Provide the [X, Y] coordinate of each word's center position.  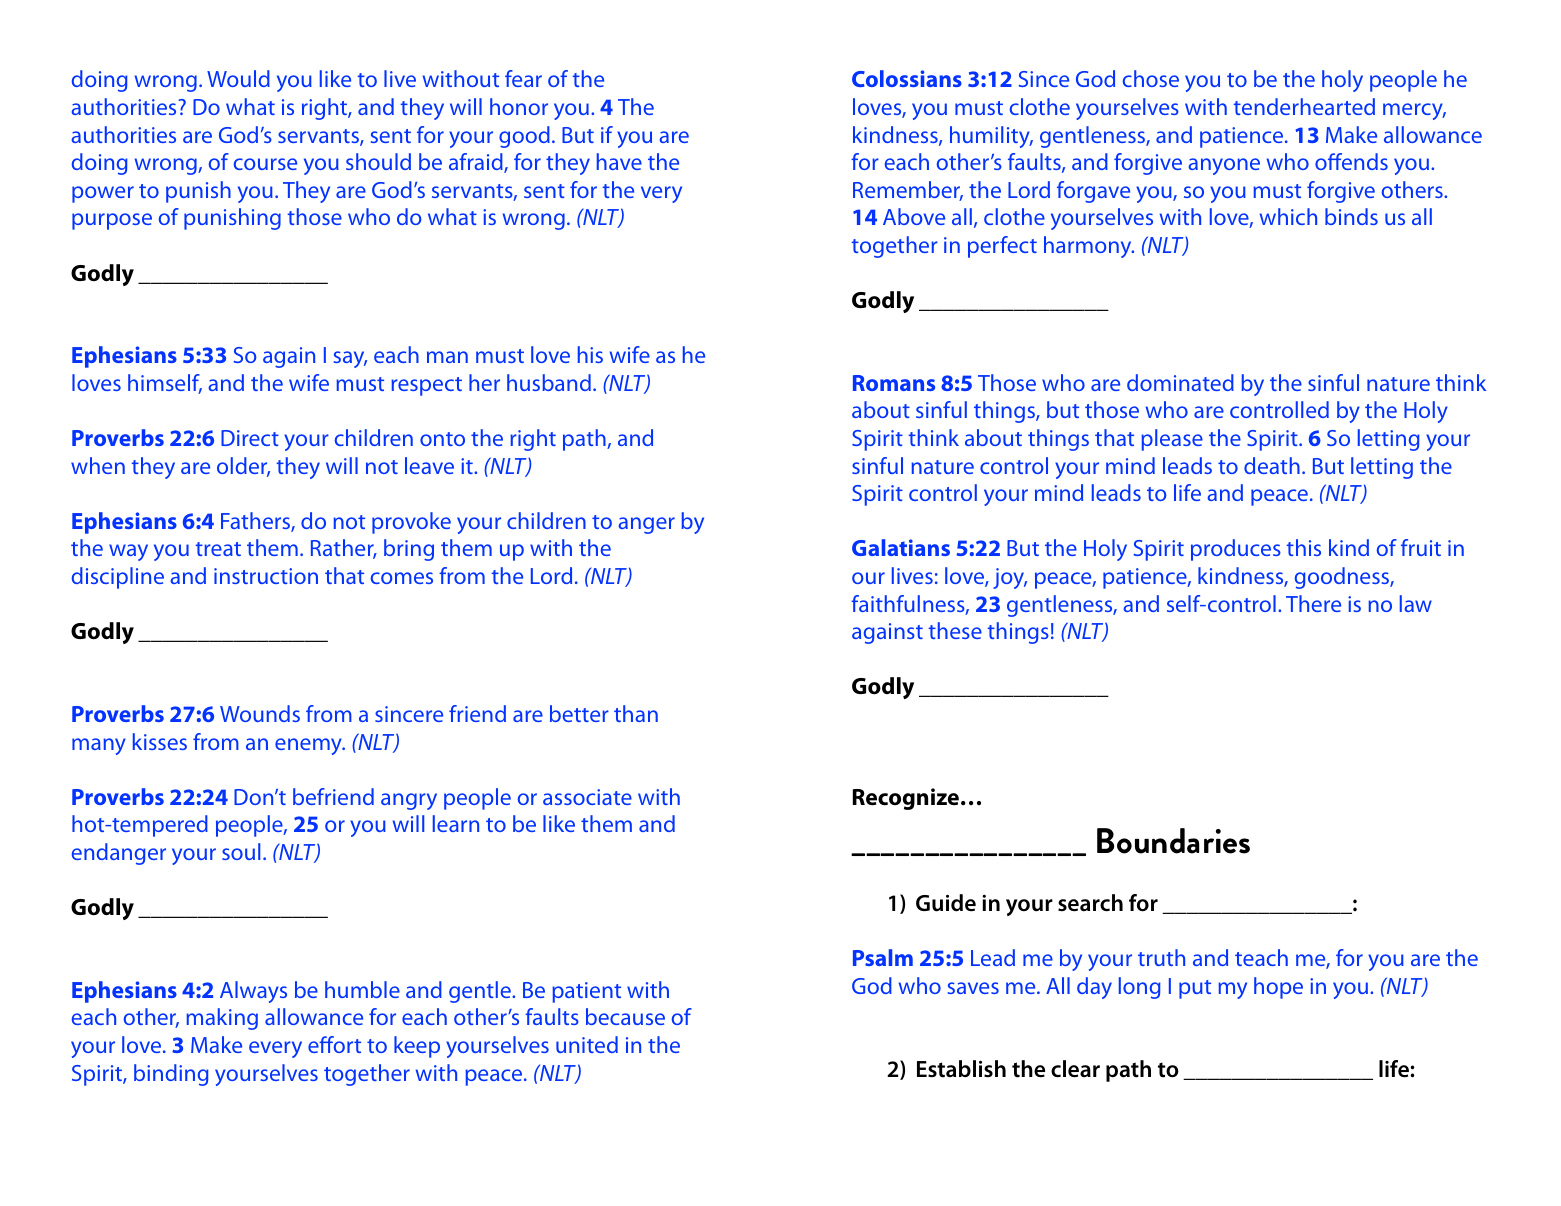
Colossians [907, 78]
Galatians [901, 547]
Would [238, 78]
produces [1236, 550]
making [222, 1019]
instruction [266, 576]
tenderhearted [1304, 106]
